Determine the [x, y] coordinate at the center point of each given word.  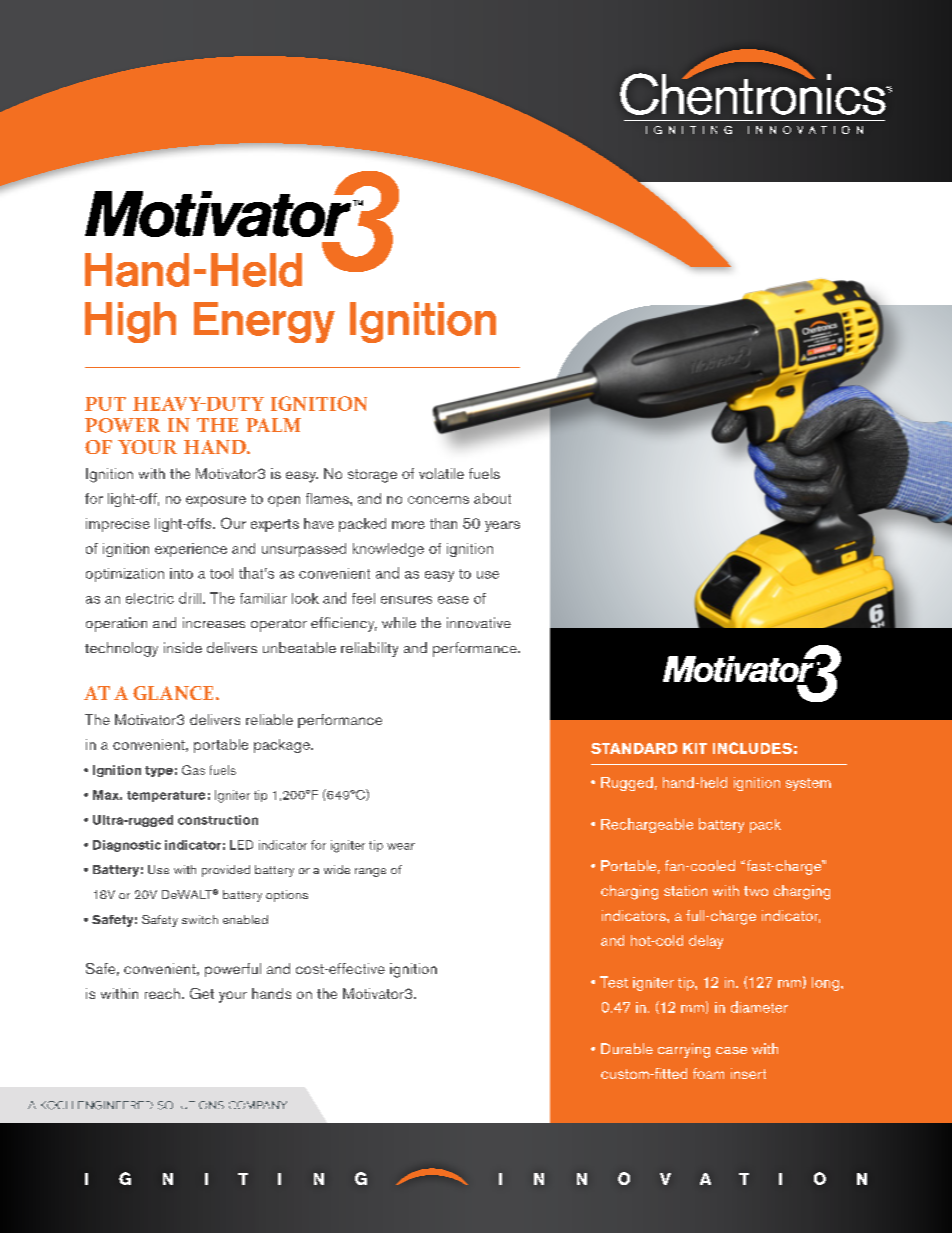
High [130, 322]
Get [202, 993]
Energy [264, 322]
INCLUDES [752, 748]
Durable [627, 1048]
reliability [369, 649]
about [492, 498]
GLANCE [173, 693]
